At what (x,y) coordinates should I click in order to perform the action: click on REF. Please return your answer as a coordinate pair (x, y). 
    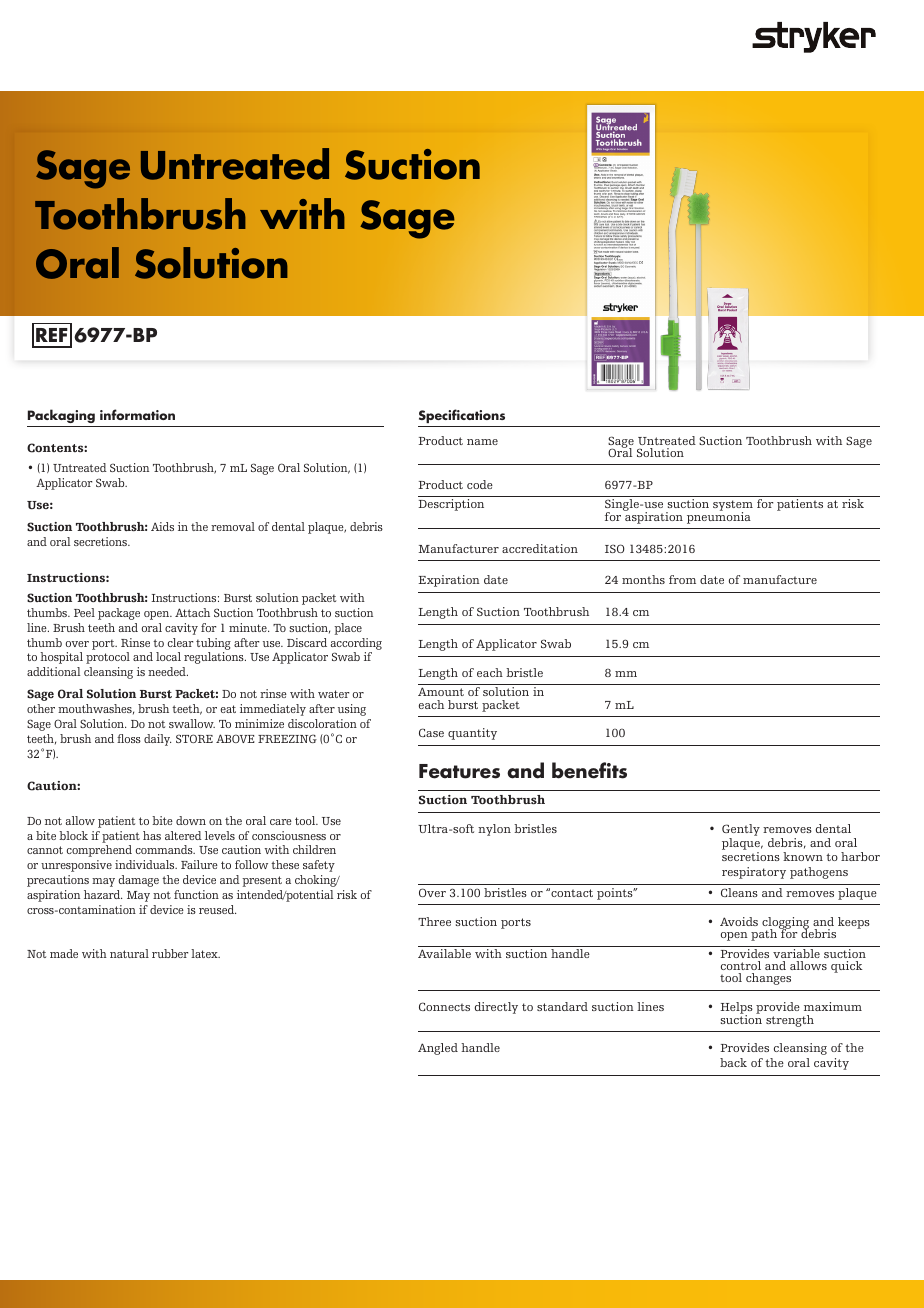
    Looking at the image, I should click on (52, 335).
